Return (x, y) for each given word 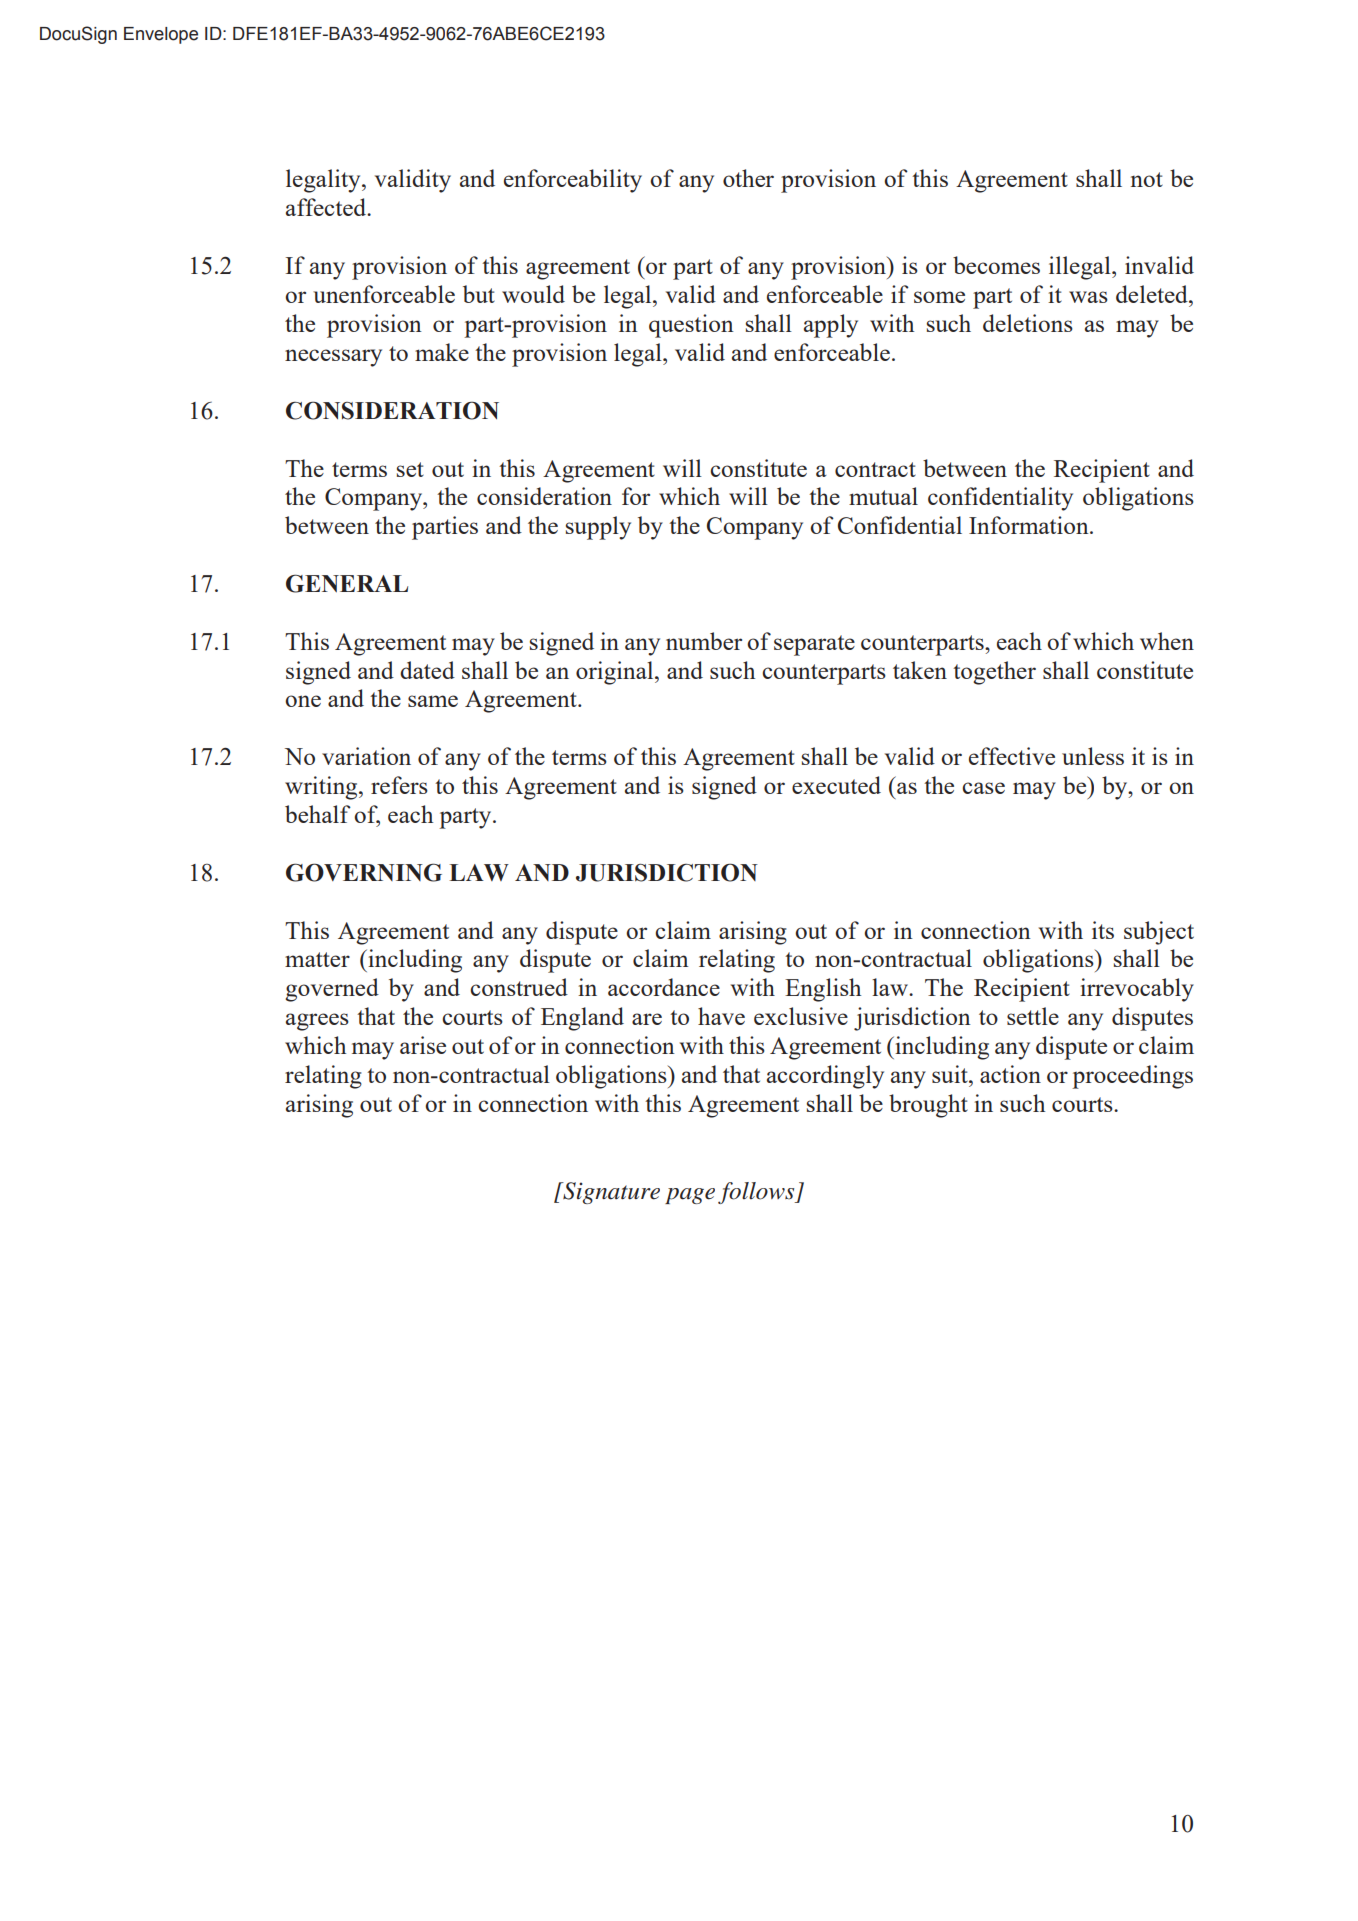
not (1147, 179)
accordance (664, 987)
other (748, 178)
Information (1030, 525)
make (442, 352)
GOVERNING (364, 872)
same (433, 701)
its (1103, 930)
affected (327, 207)
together (994, 673)
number (704, 641)
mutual (883, 496)
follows (757, 1193)
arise (423, 1045)
